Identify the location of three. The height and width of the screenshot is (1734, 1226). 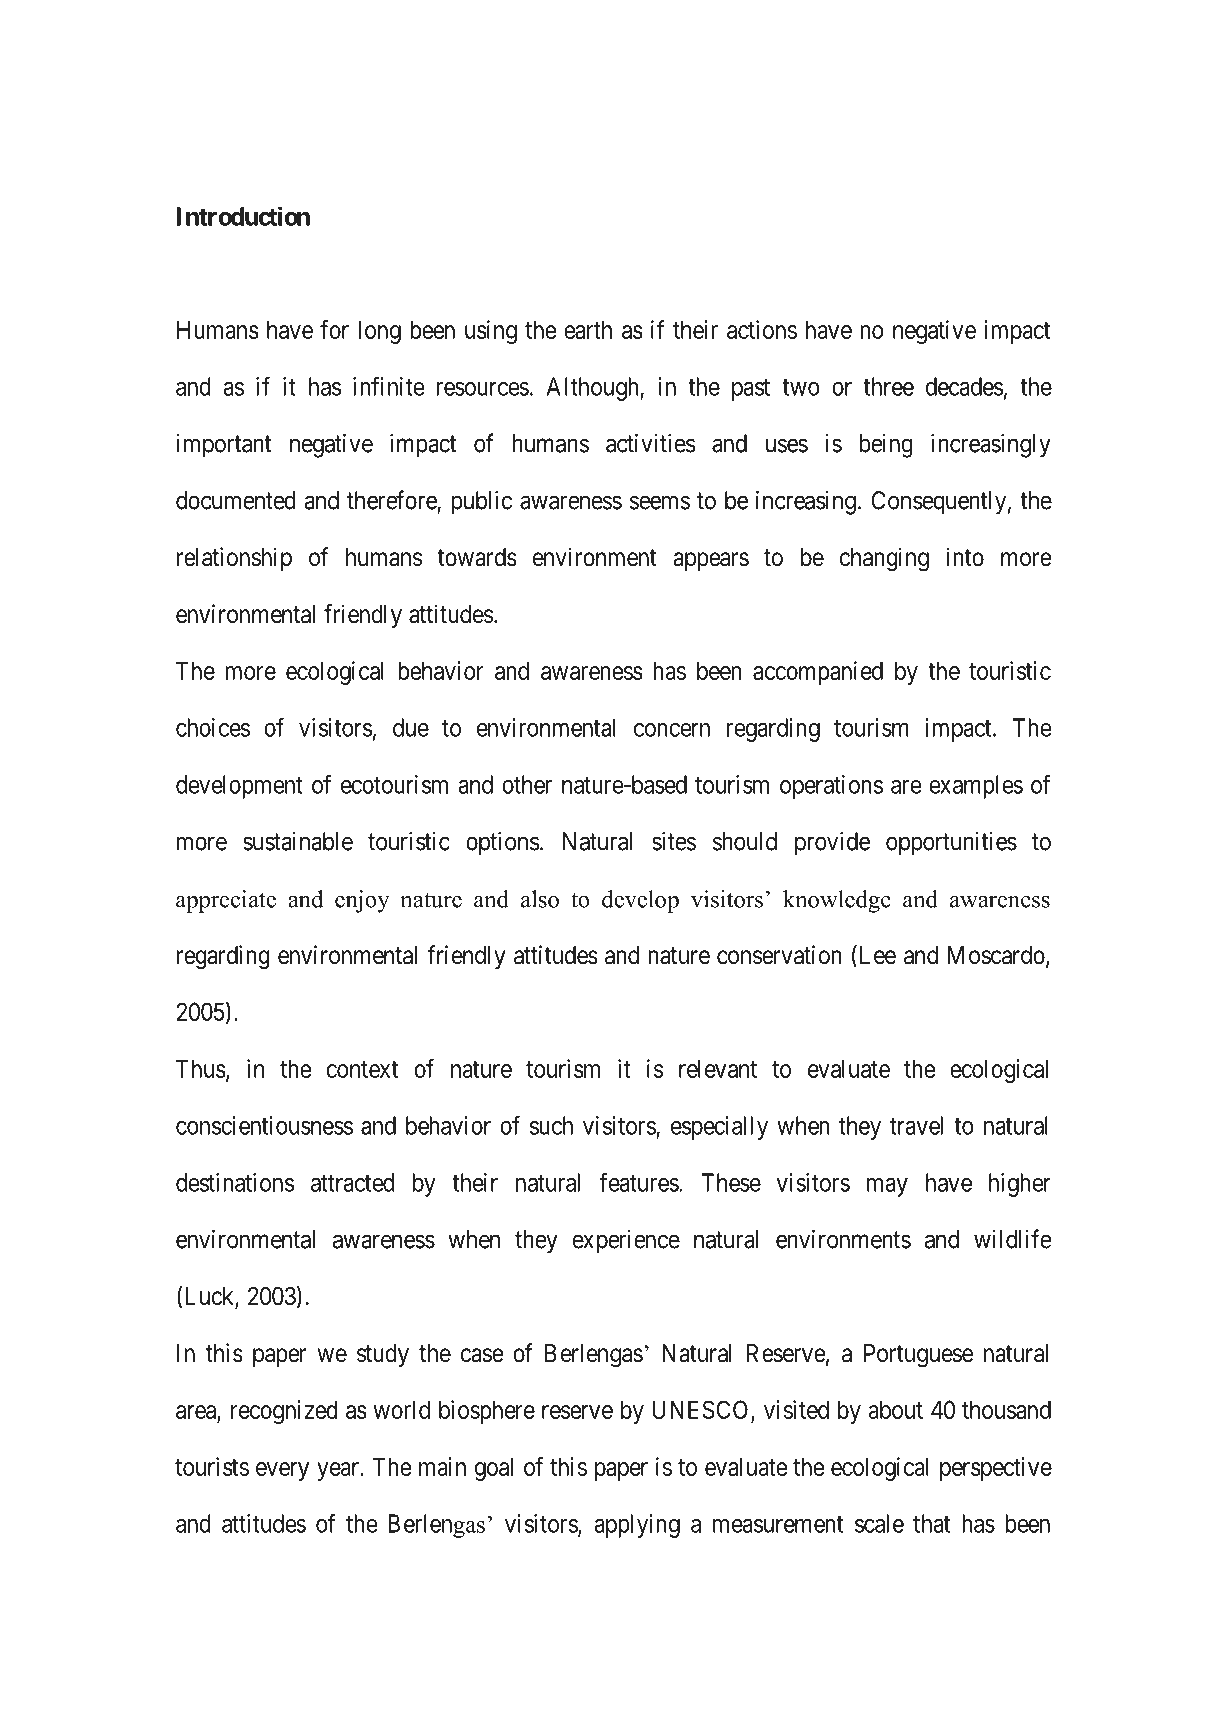
(888, 386).
